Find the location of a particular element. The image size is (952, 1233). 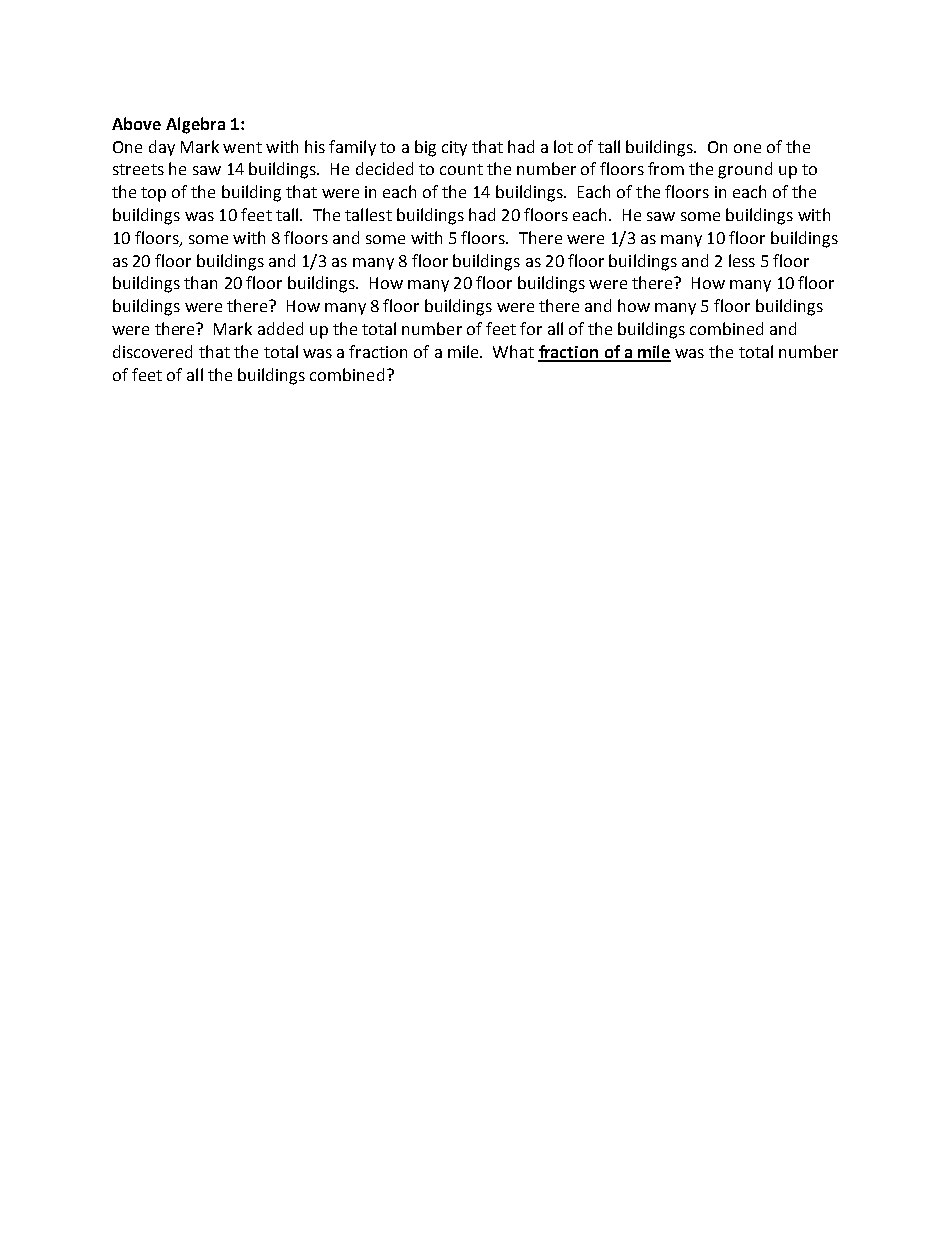

lot is located at coordinates (563, 146).
